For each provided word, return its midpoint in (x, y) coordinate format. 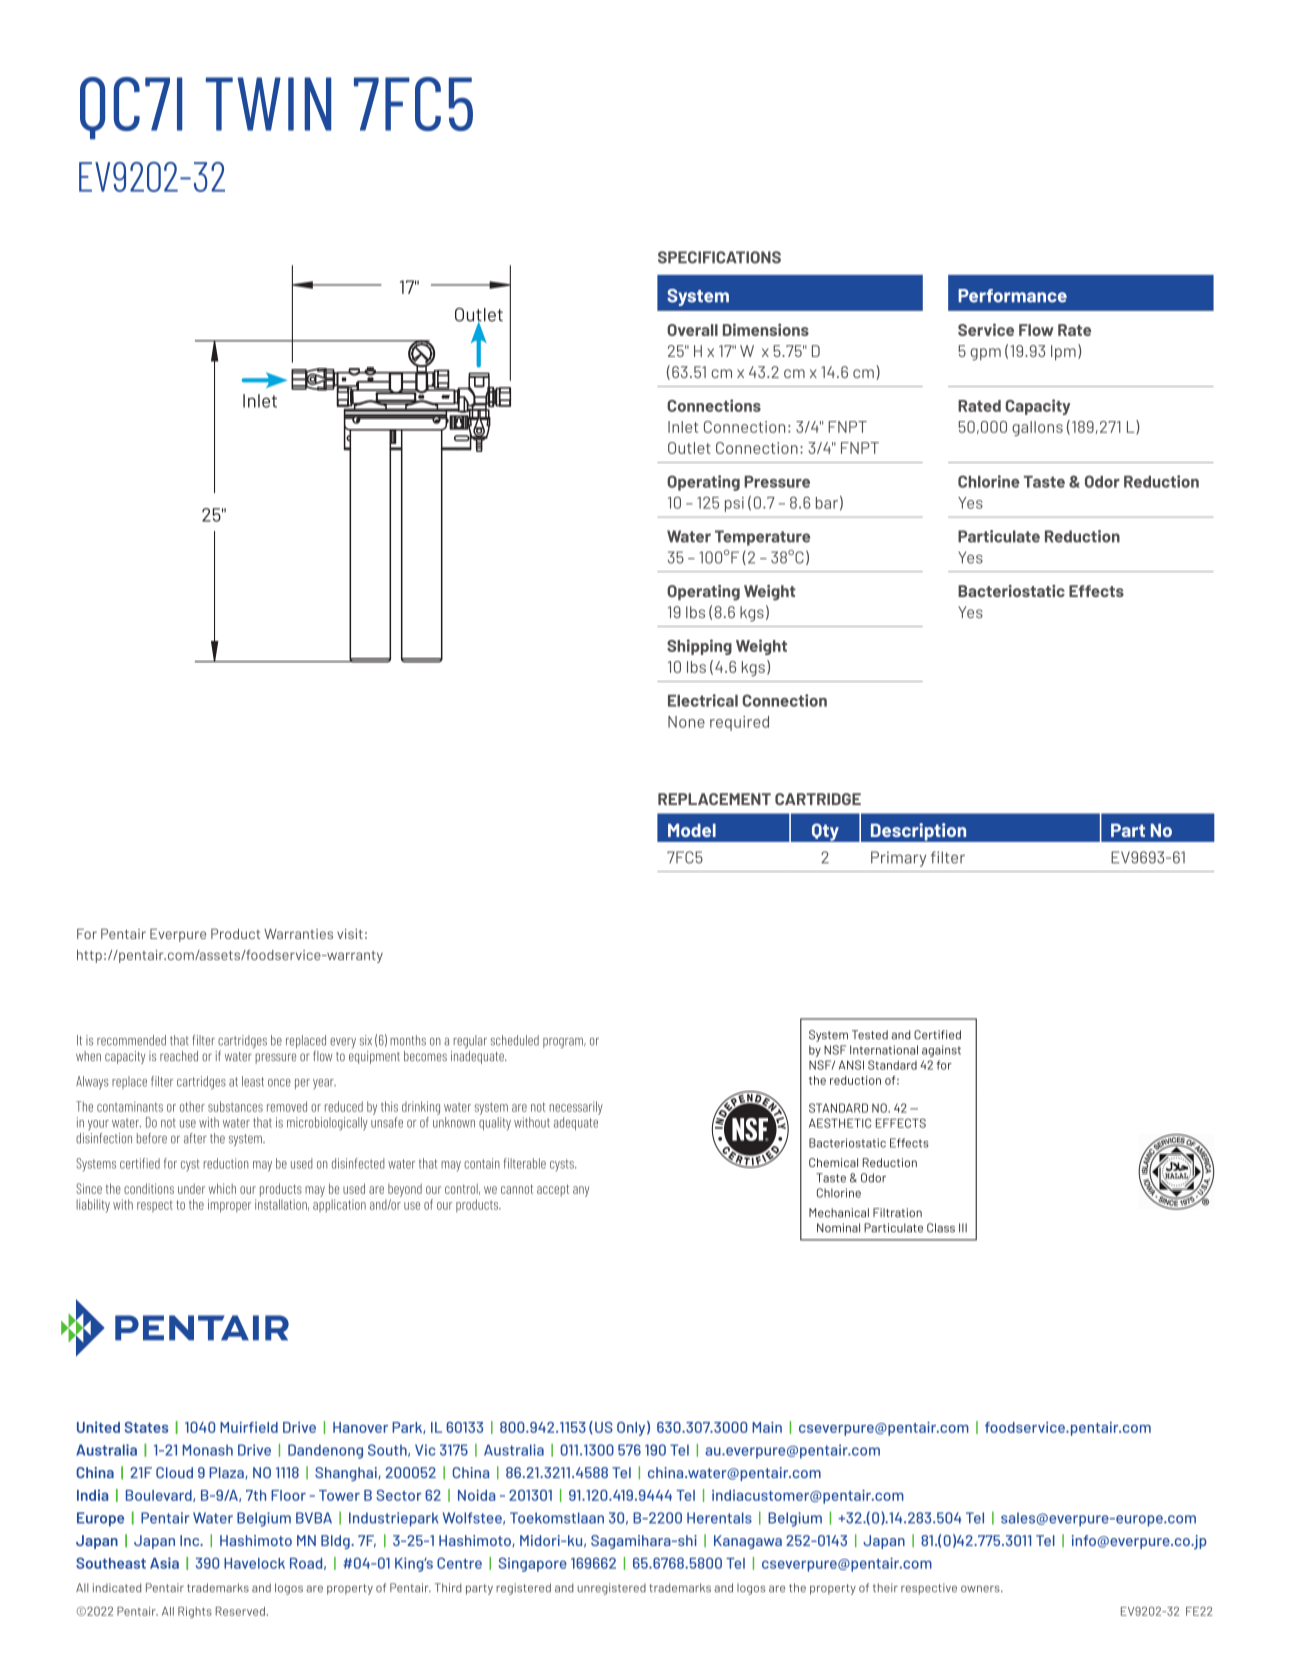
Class (941, 1228)
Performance (1012, 296)
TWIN (268, 104)
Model (692, 830)
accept (553, 1190)
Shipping (699, 647)
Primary (898, 859)
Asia (164, 1563)
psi (734, 504)
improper (229, 1206)
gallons (1037, 428)
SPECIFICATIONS (719, 257)
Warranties (298, 934)
